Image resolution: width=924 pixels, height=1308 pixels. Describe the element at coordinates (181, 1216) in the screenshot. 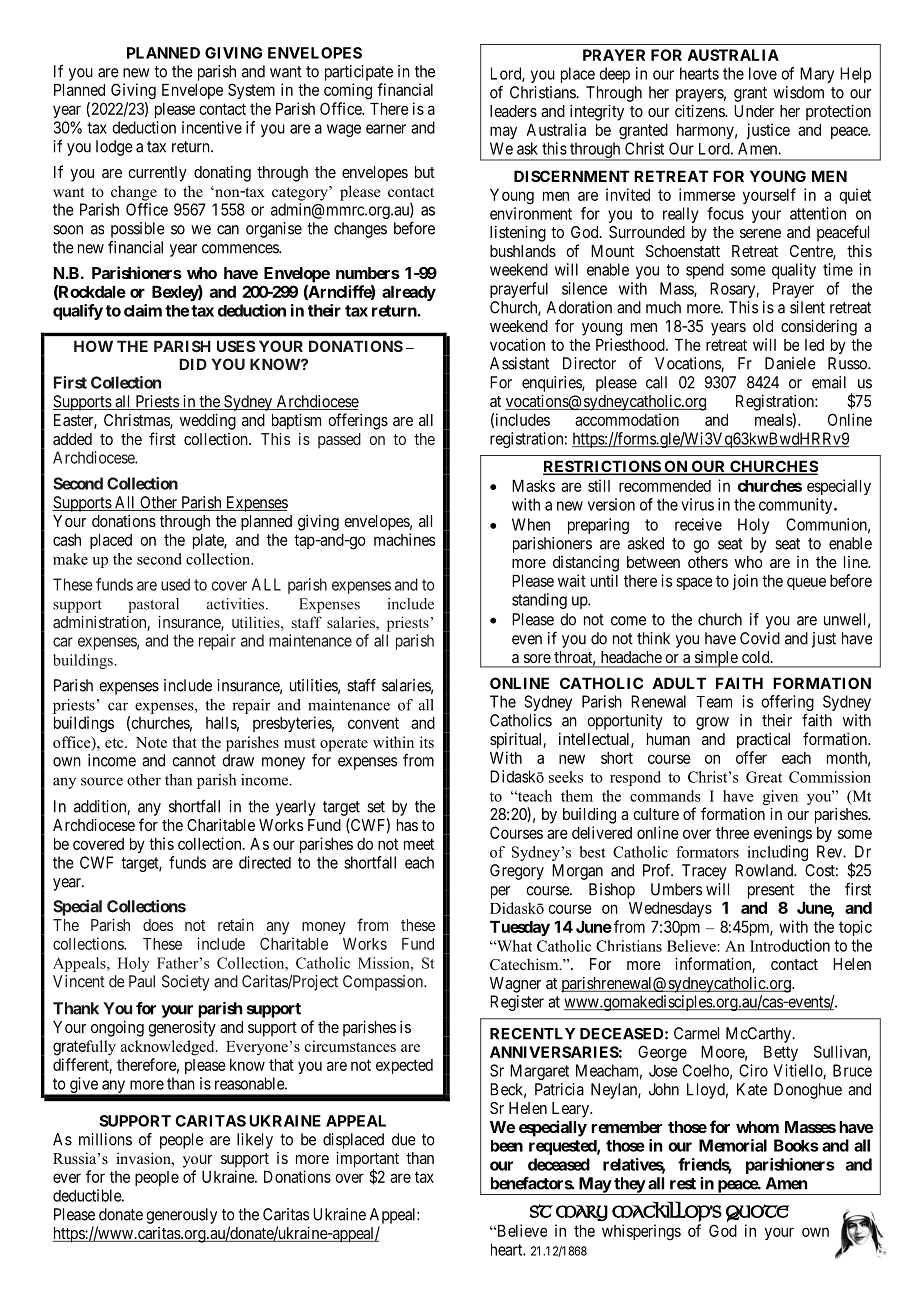

I see `generously` at that location.
